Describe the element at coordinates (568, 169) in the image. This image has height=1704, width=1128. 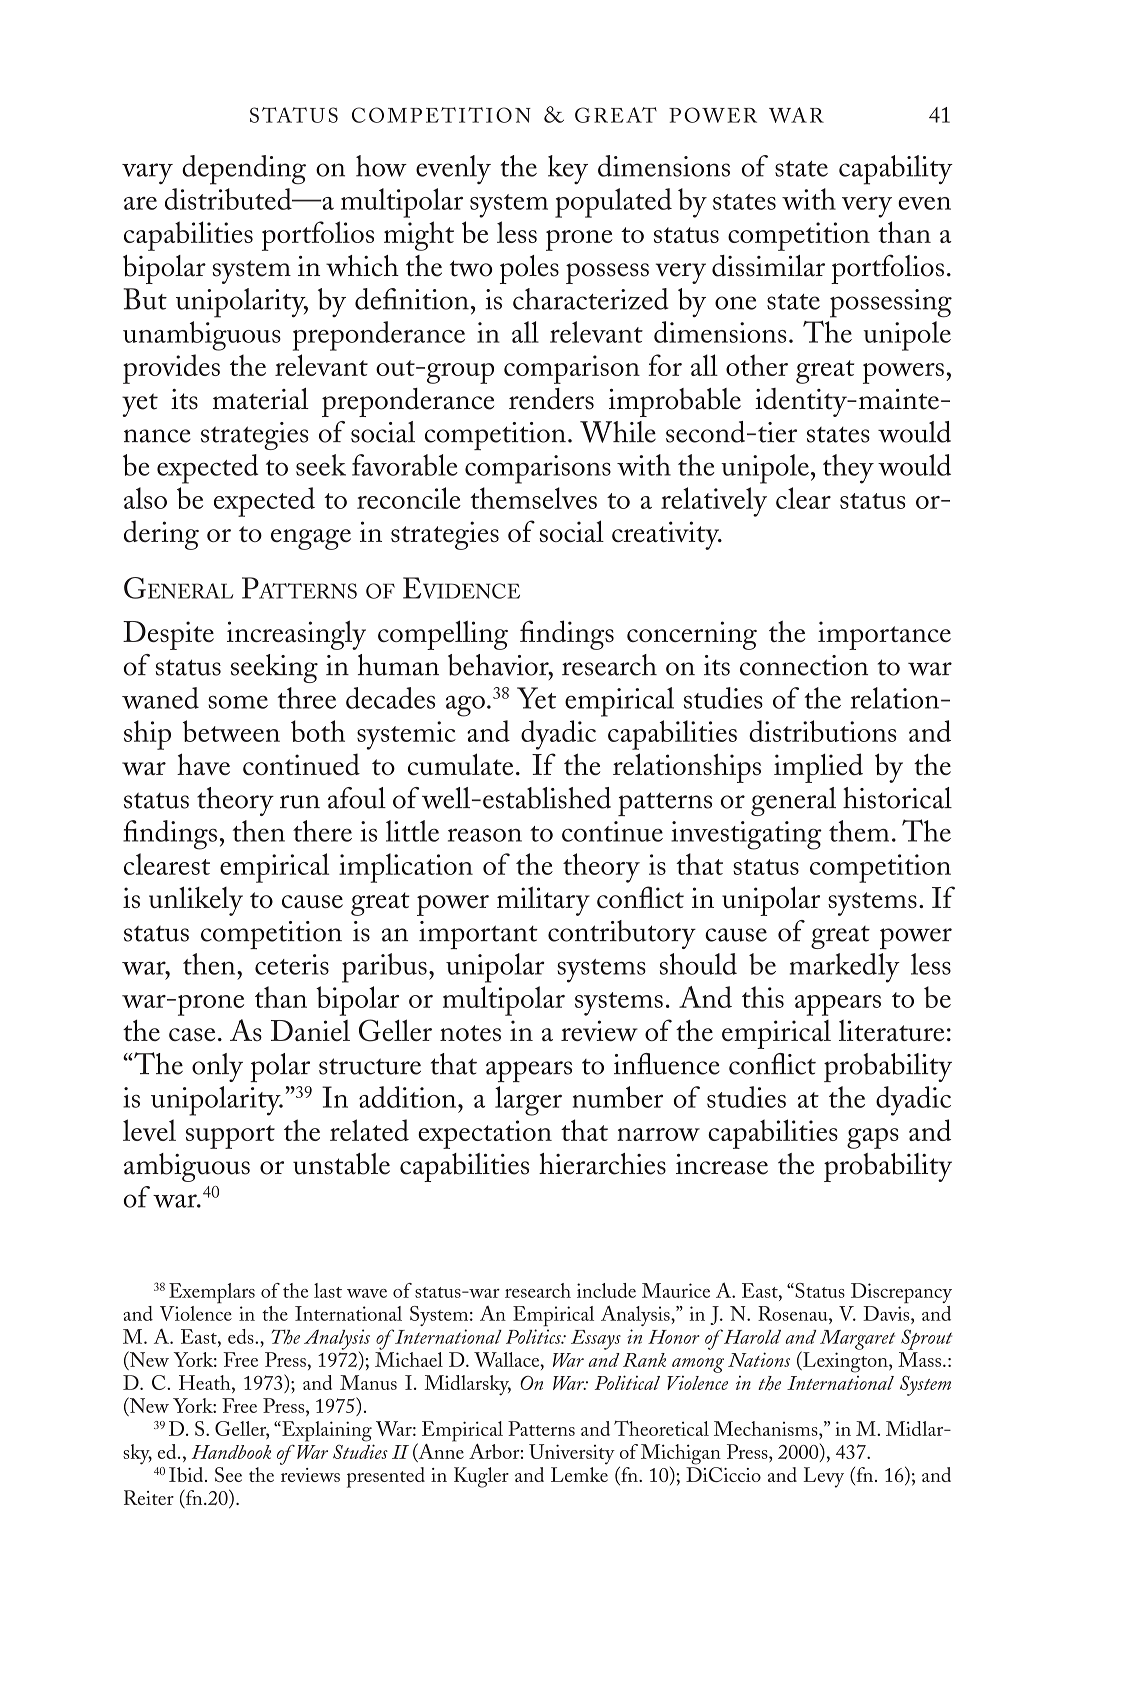
I see `key` at that location.
